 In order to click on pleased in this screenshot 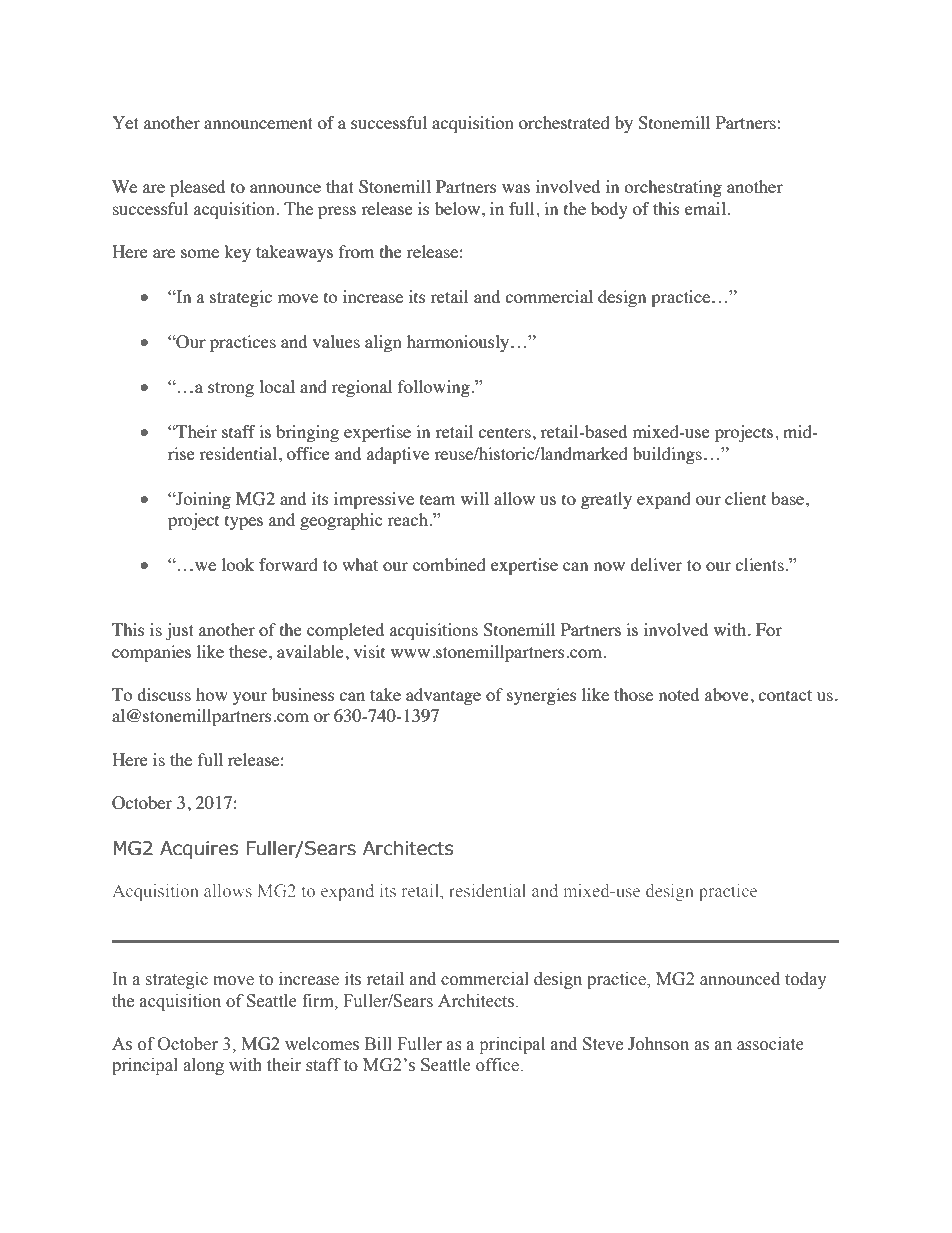, I will do `click(197, 188)`.
